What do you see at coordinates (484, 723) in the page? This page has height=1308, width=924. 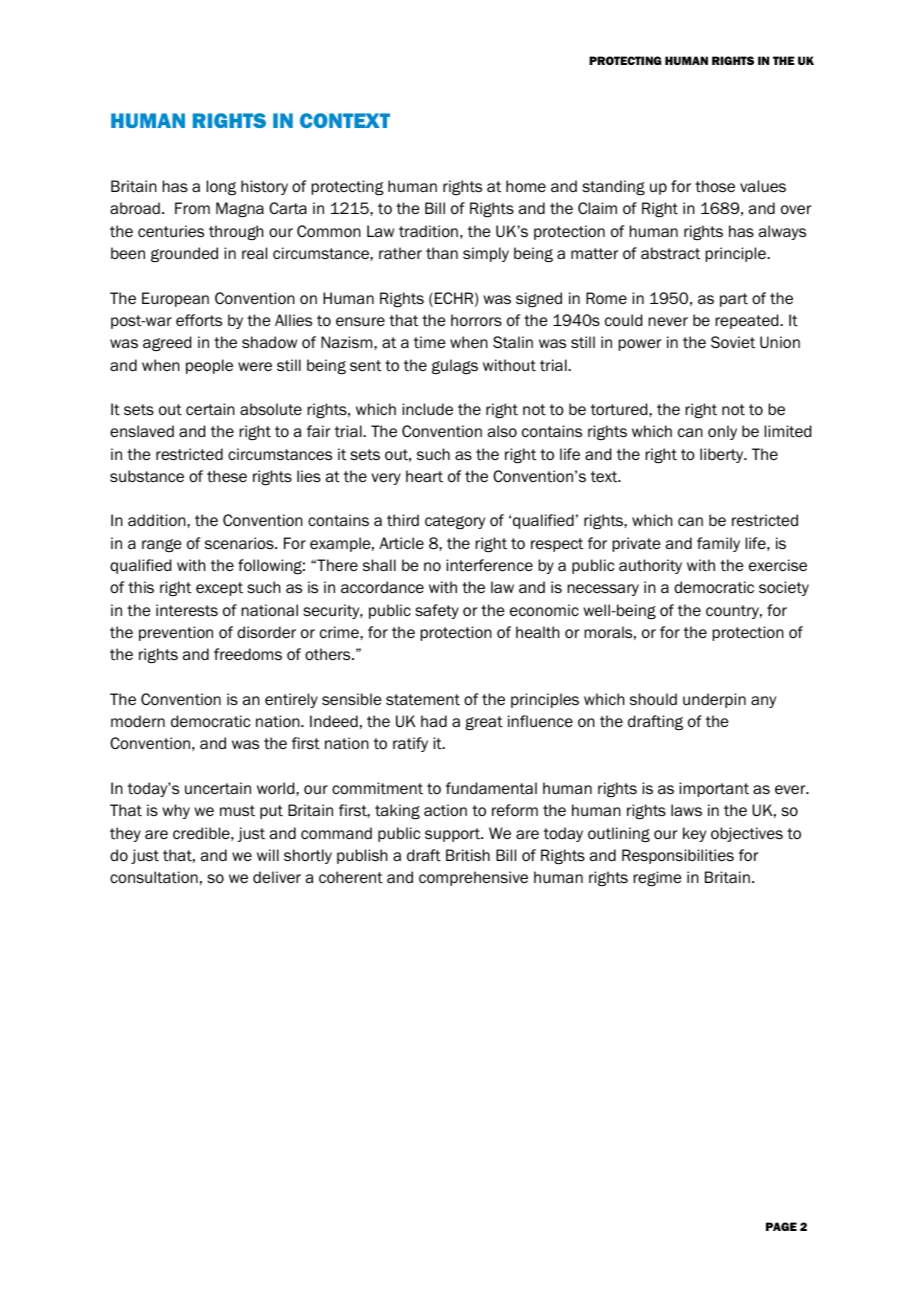 I see `great` at bounding box center [484, 723].
